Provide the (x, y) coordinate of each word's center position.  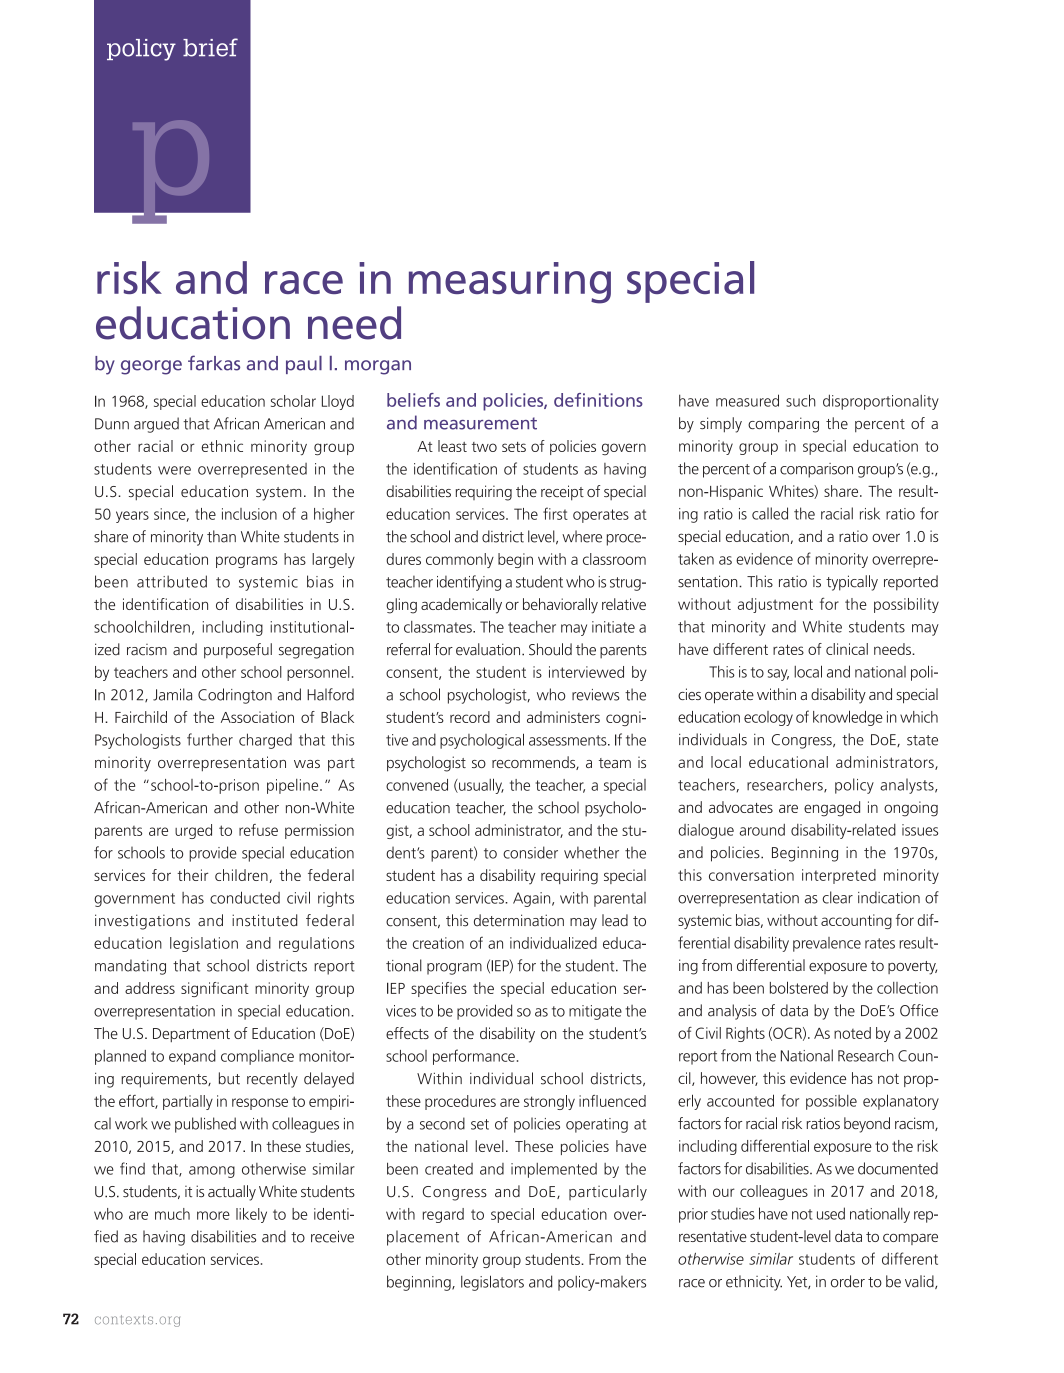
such (801, 400)
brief (210, 47)
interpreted (839, 876)
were (174, 470)
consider (530, 852)
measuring (510, 283)
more (213, 1215)
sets (514, 447)
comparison (816, 470)
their (192, 875)
